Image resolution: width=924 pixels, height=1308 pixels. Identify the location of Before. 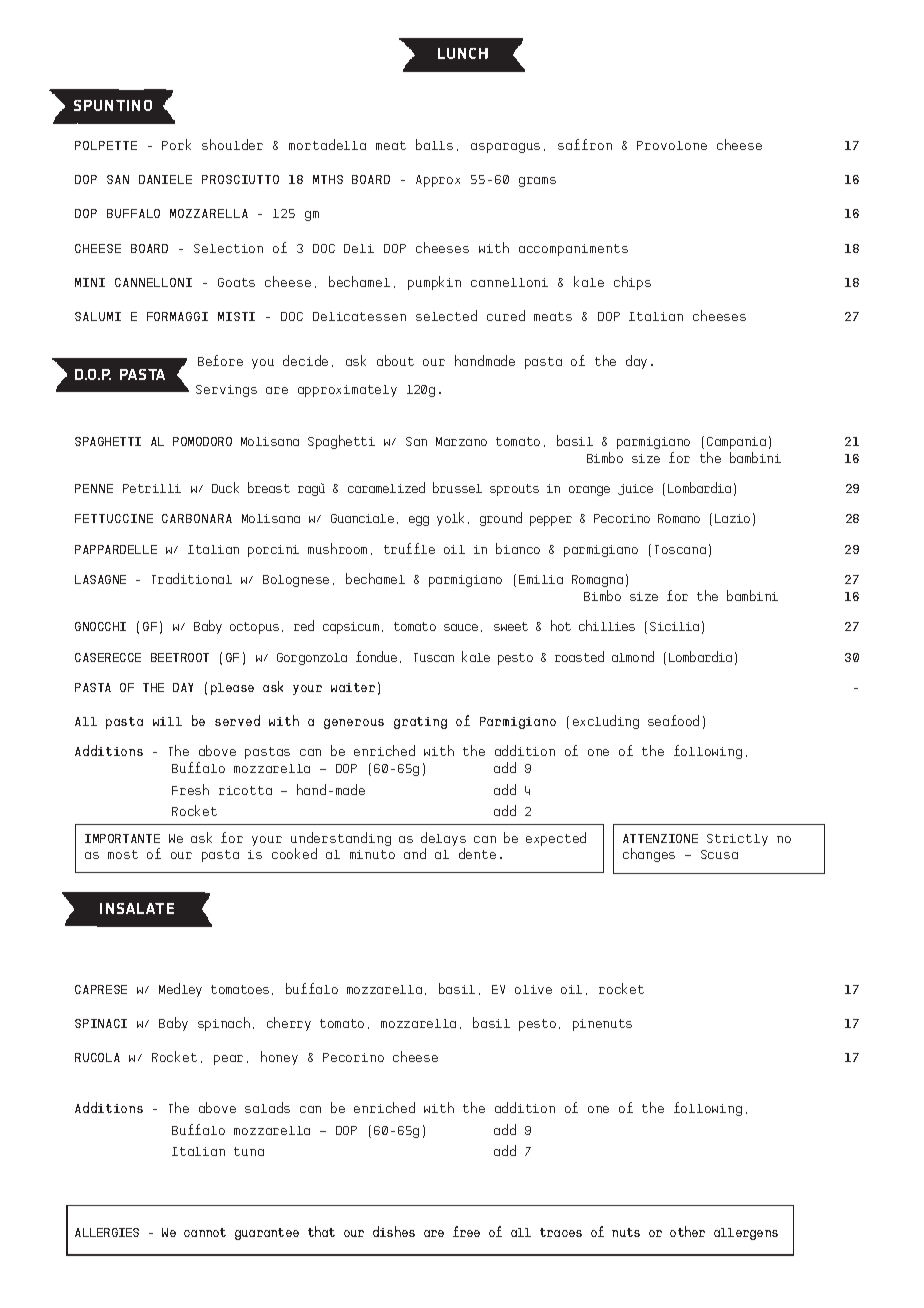
(220, 360).
